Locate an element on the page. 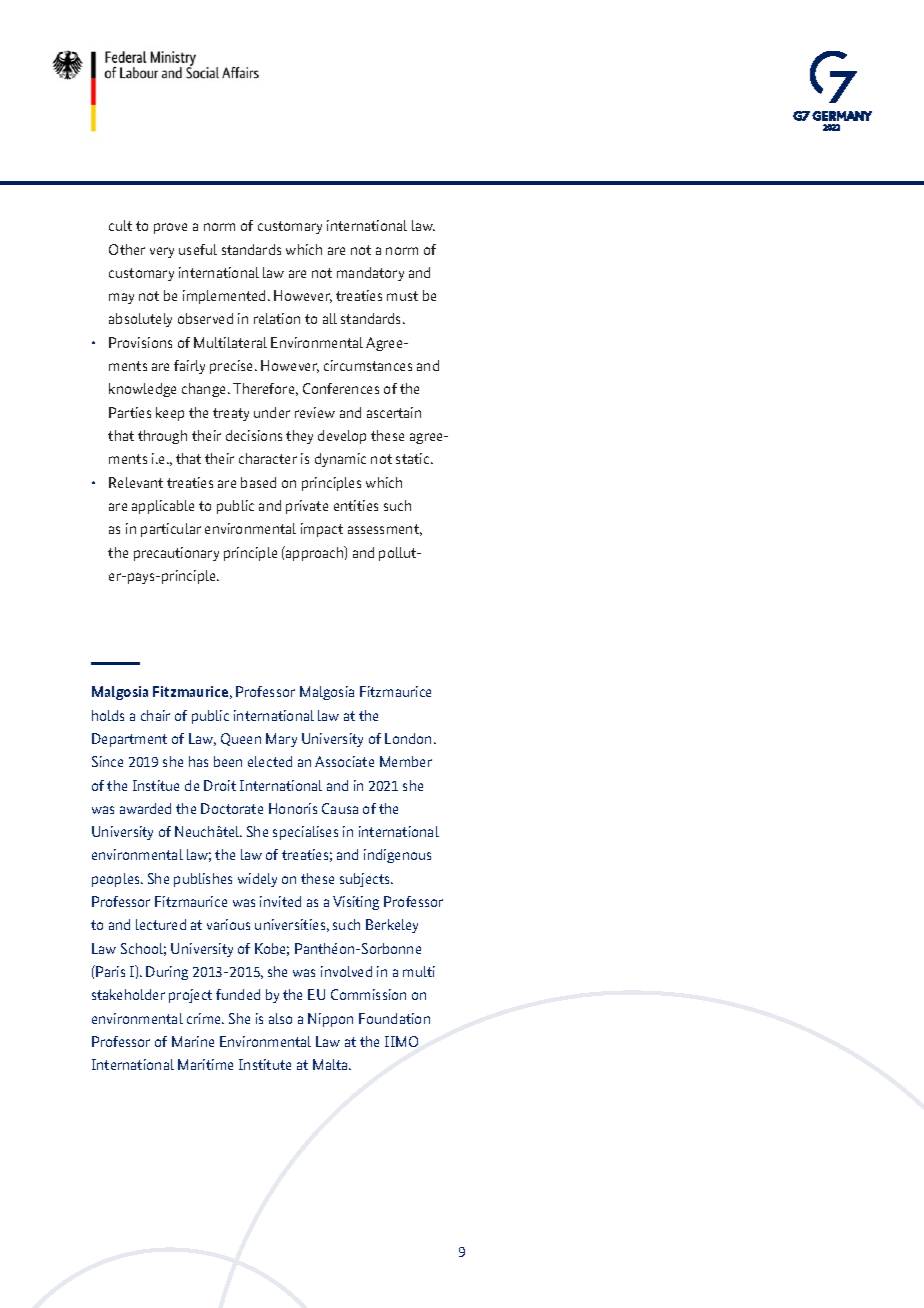  stakeholder is located at coordinates (128, 994).
